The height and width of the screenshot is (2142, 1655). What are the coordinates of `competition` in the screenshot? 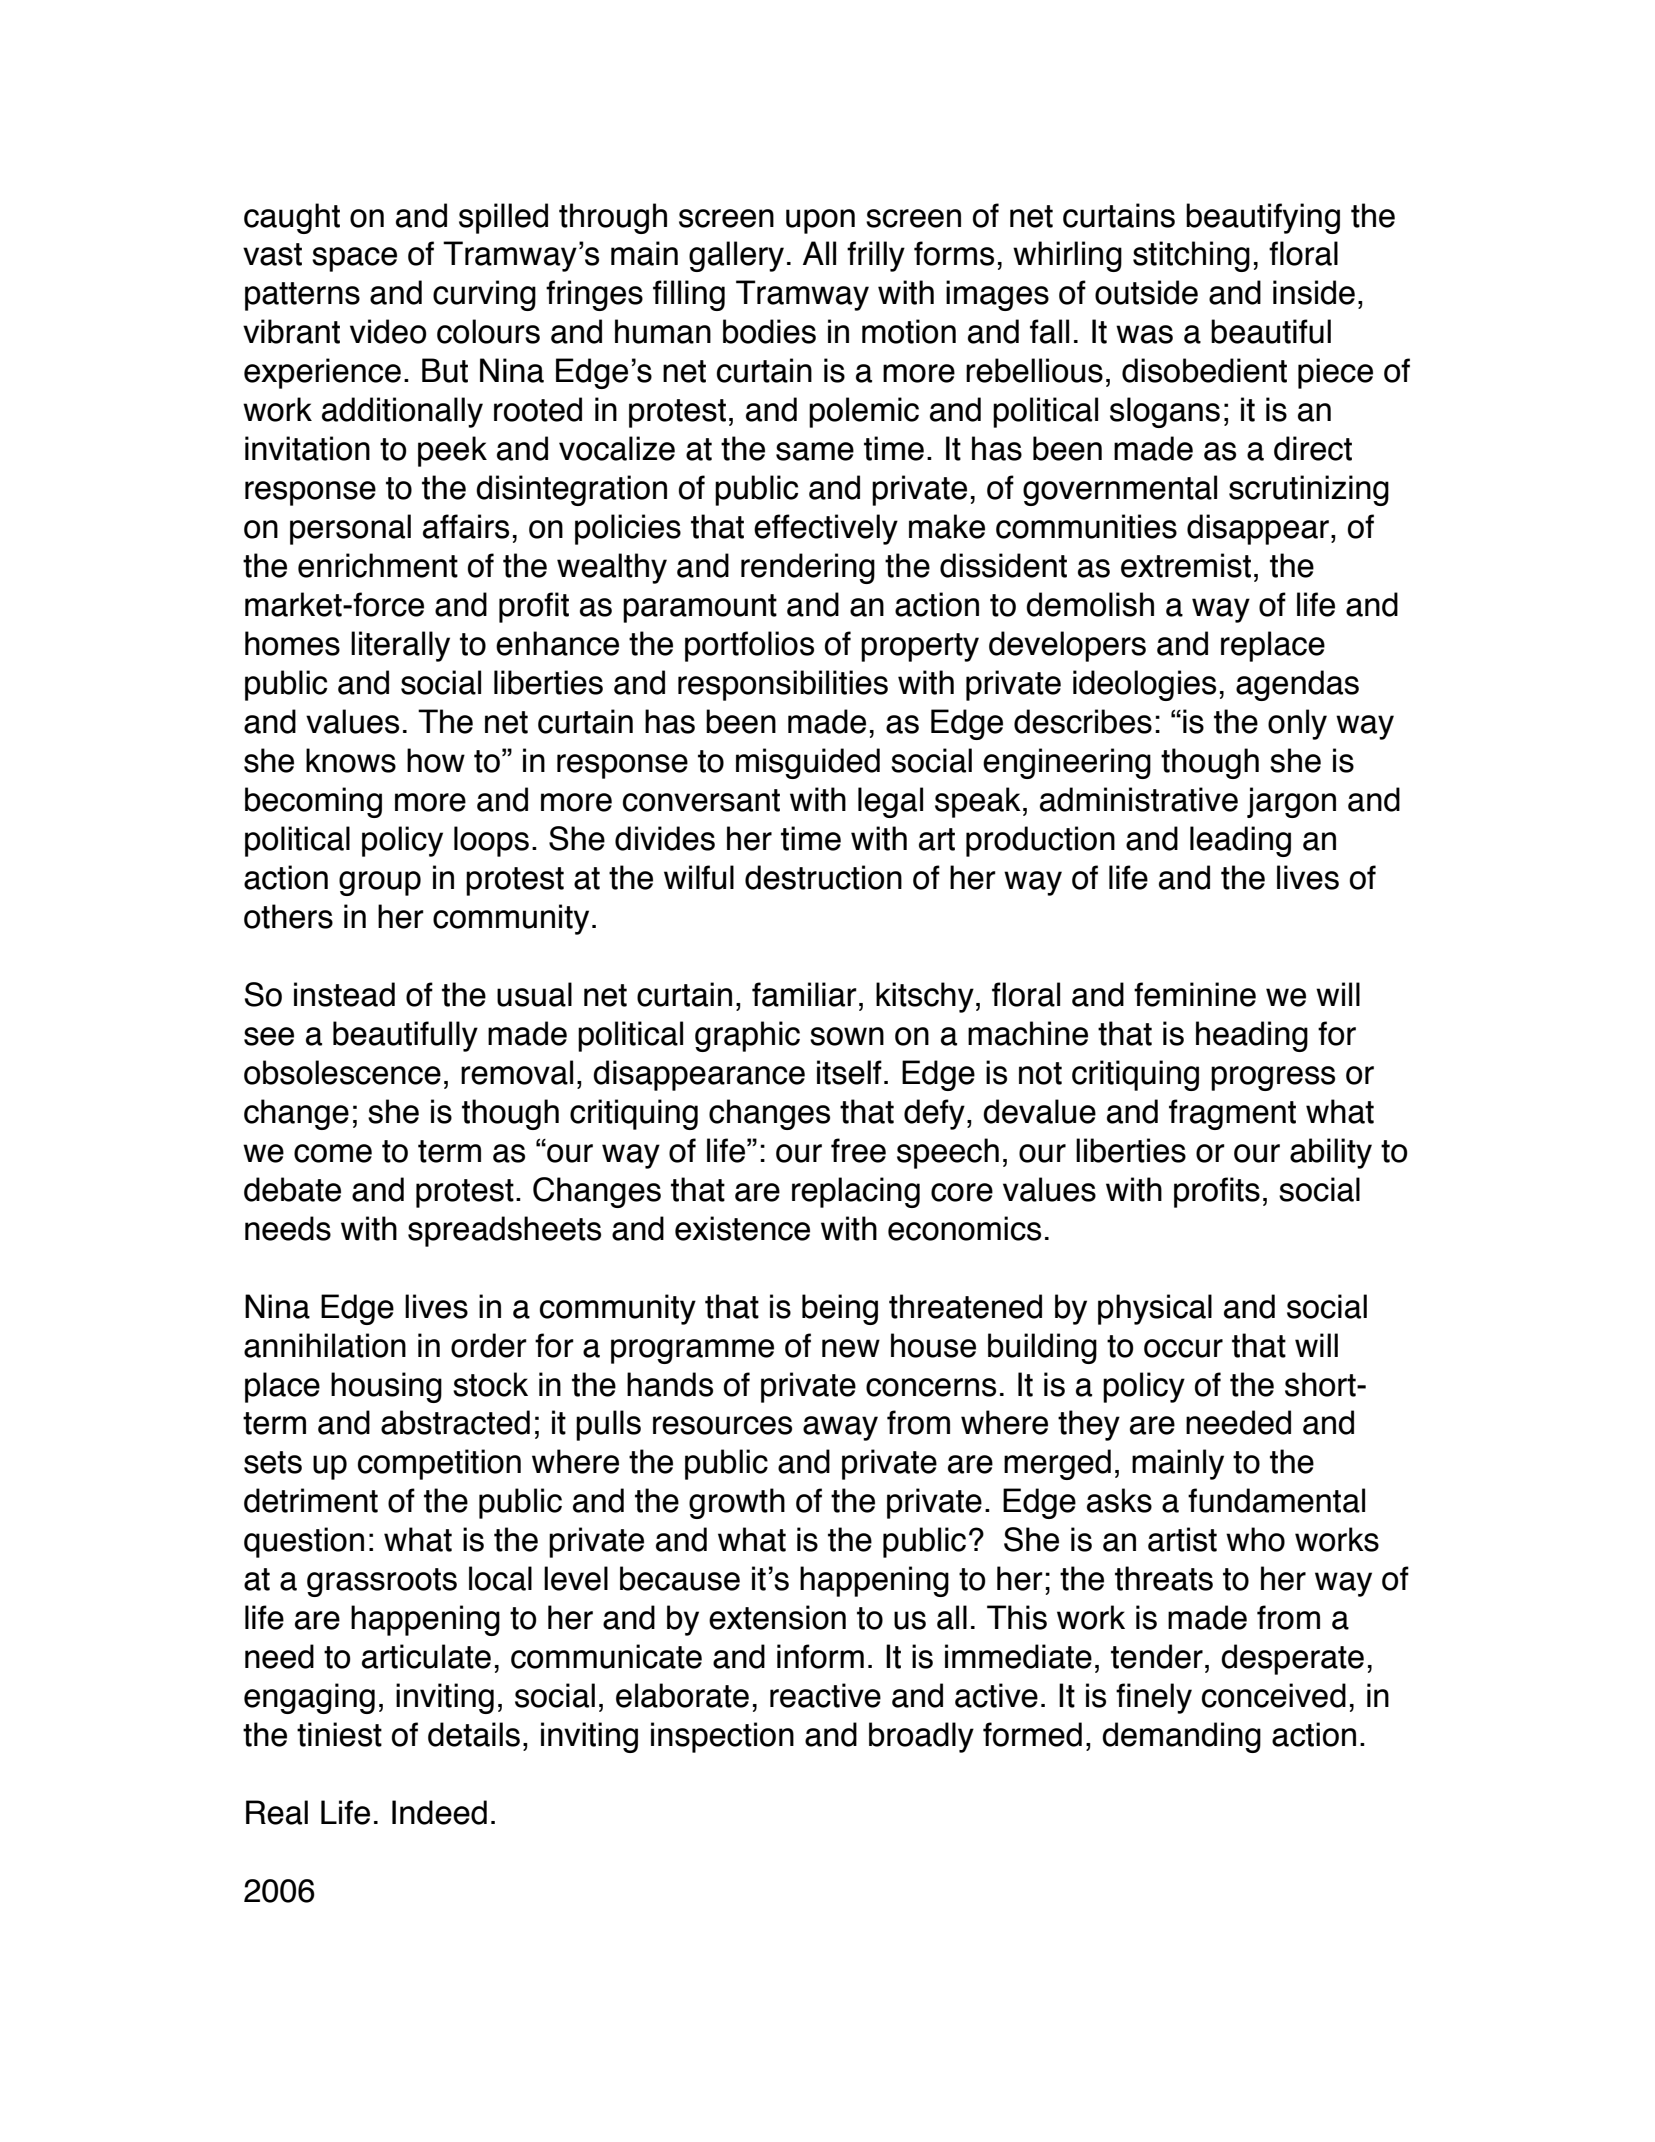 It's located at (439, 1464).
